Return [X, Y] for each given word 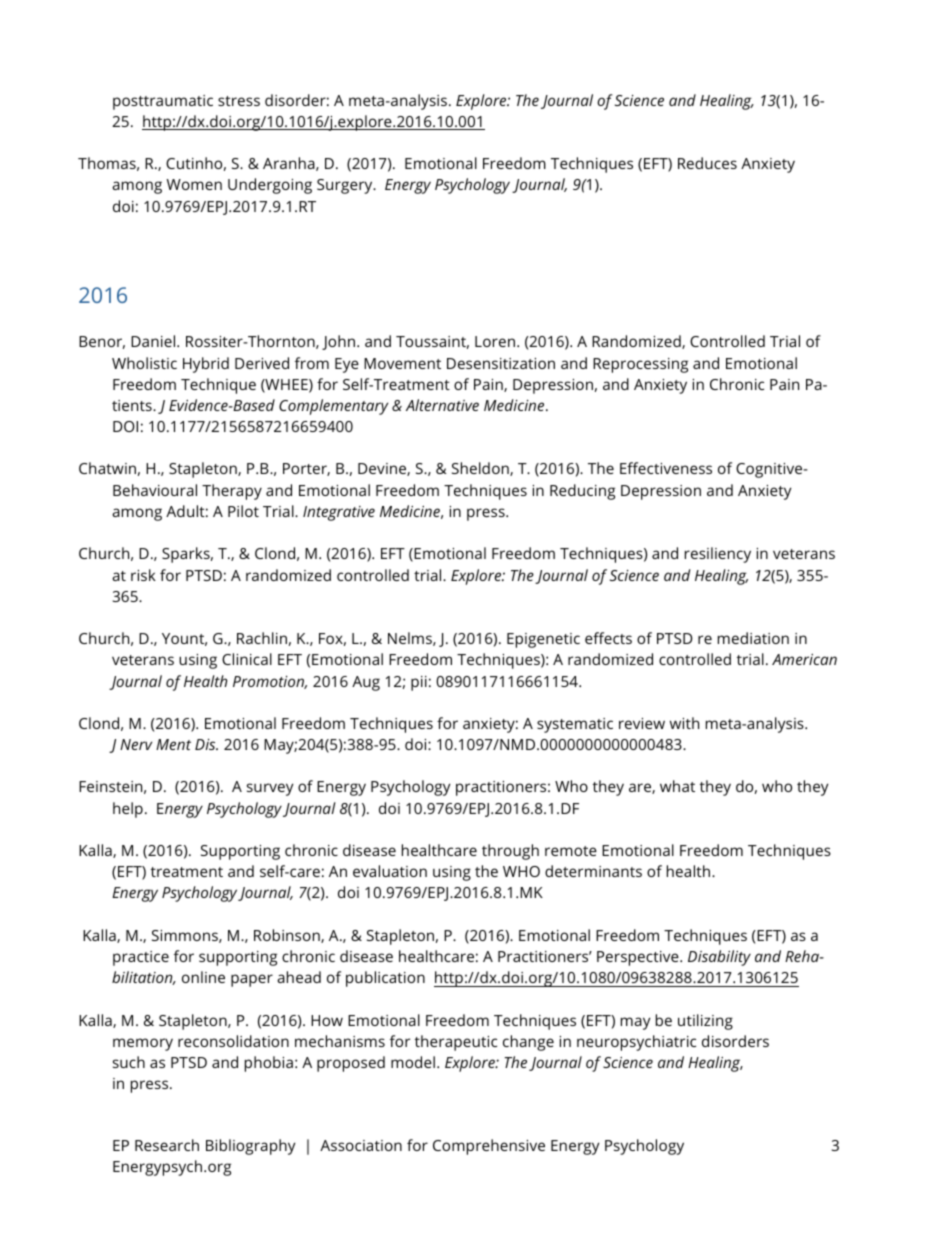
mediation [753, 638]
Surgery [346, 186]
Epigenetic [543, 640]
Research [167, 1145]
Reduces [707, 163]
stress [239, 101]
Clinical [247, 659]
